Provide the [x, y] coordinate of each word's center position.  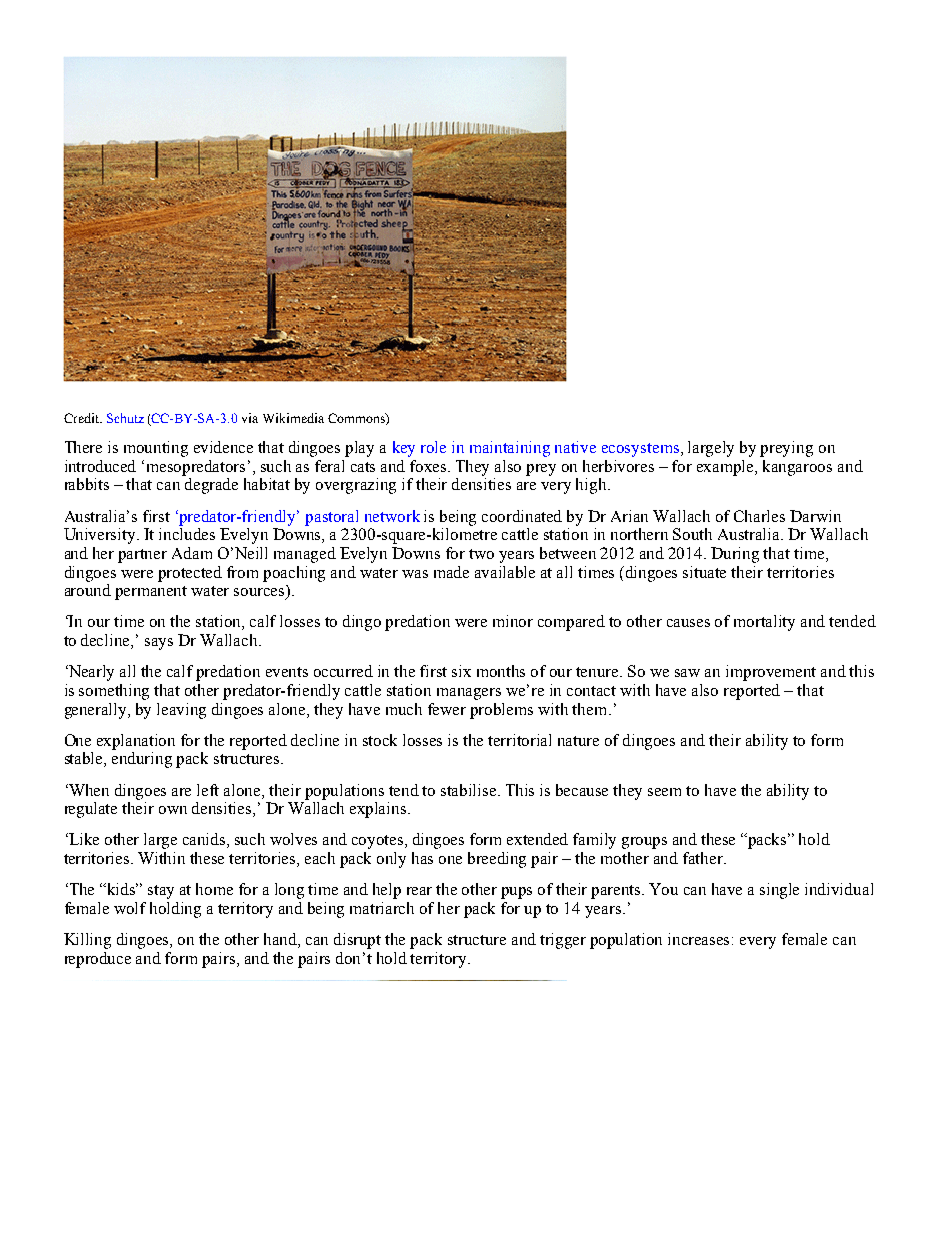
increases [700, 939]
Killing [87, 941]
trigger [563, 941]
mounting [156, 449]
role [433, 447]
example [727, 468]
